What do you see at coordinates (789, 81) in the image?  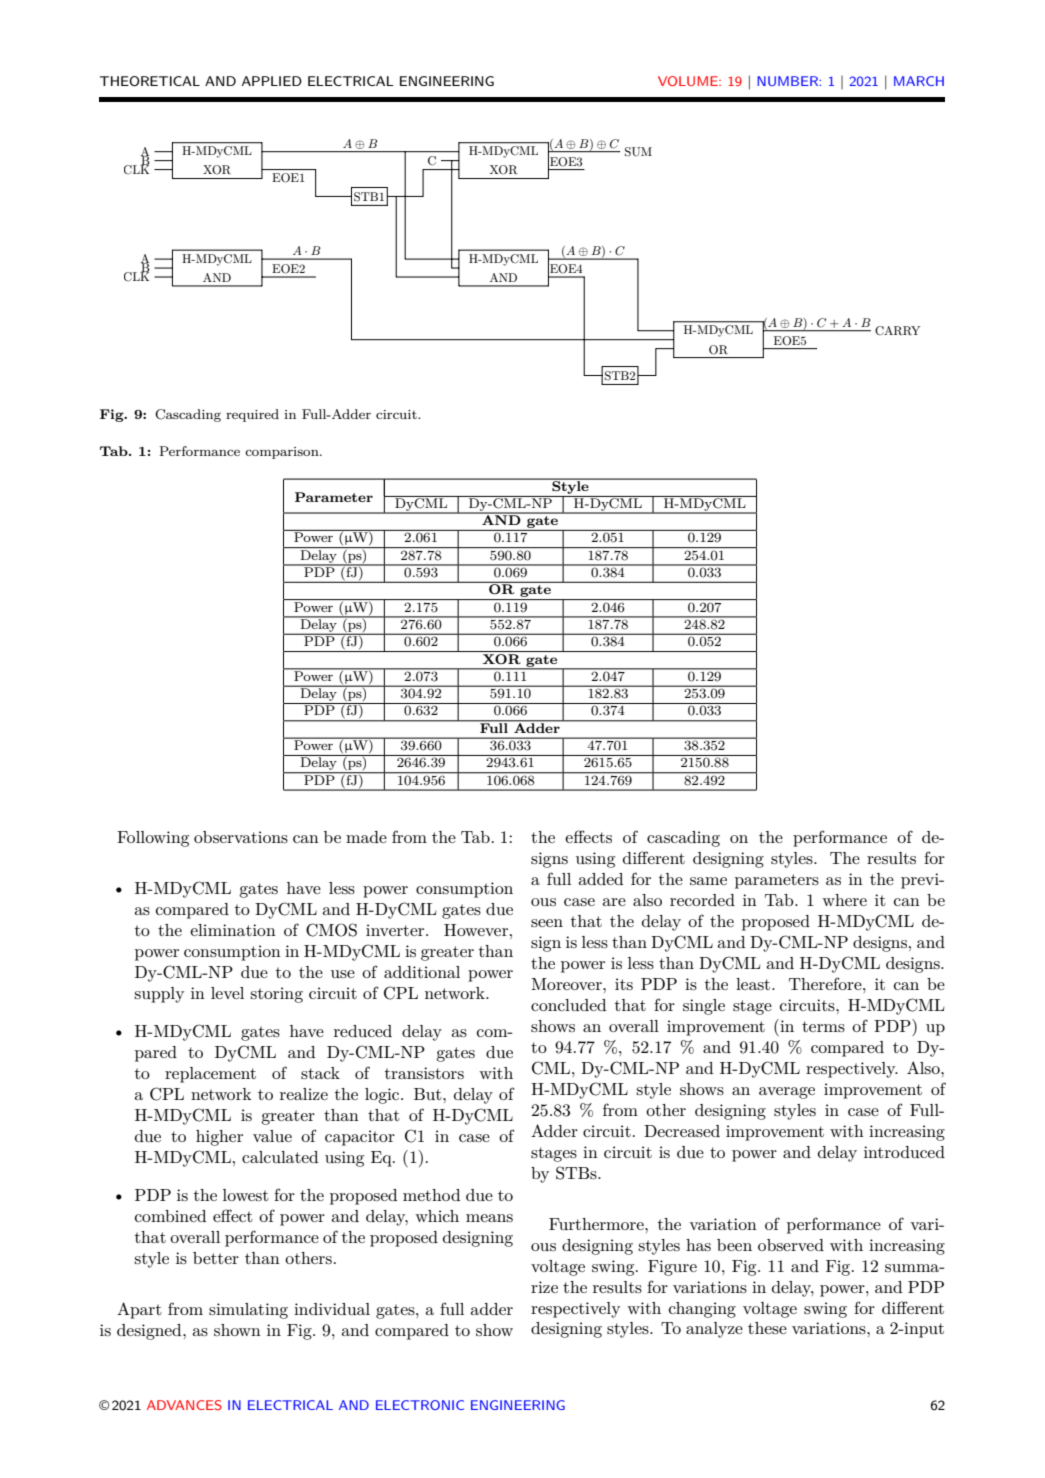 I see `NUMBER` at bounding box center [789, 81].
